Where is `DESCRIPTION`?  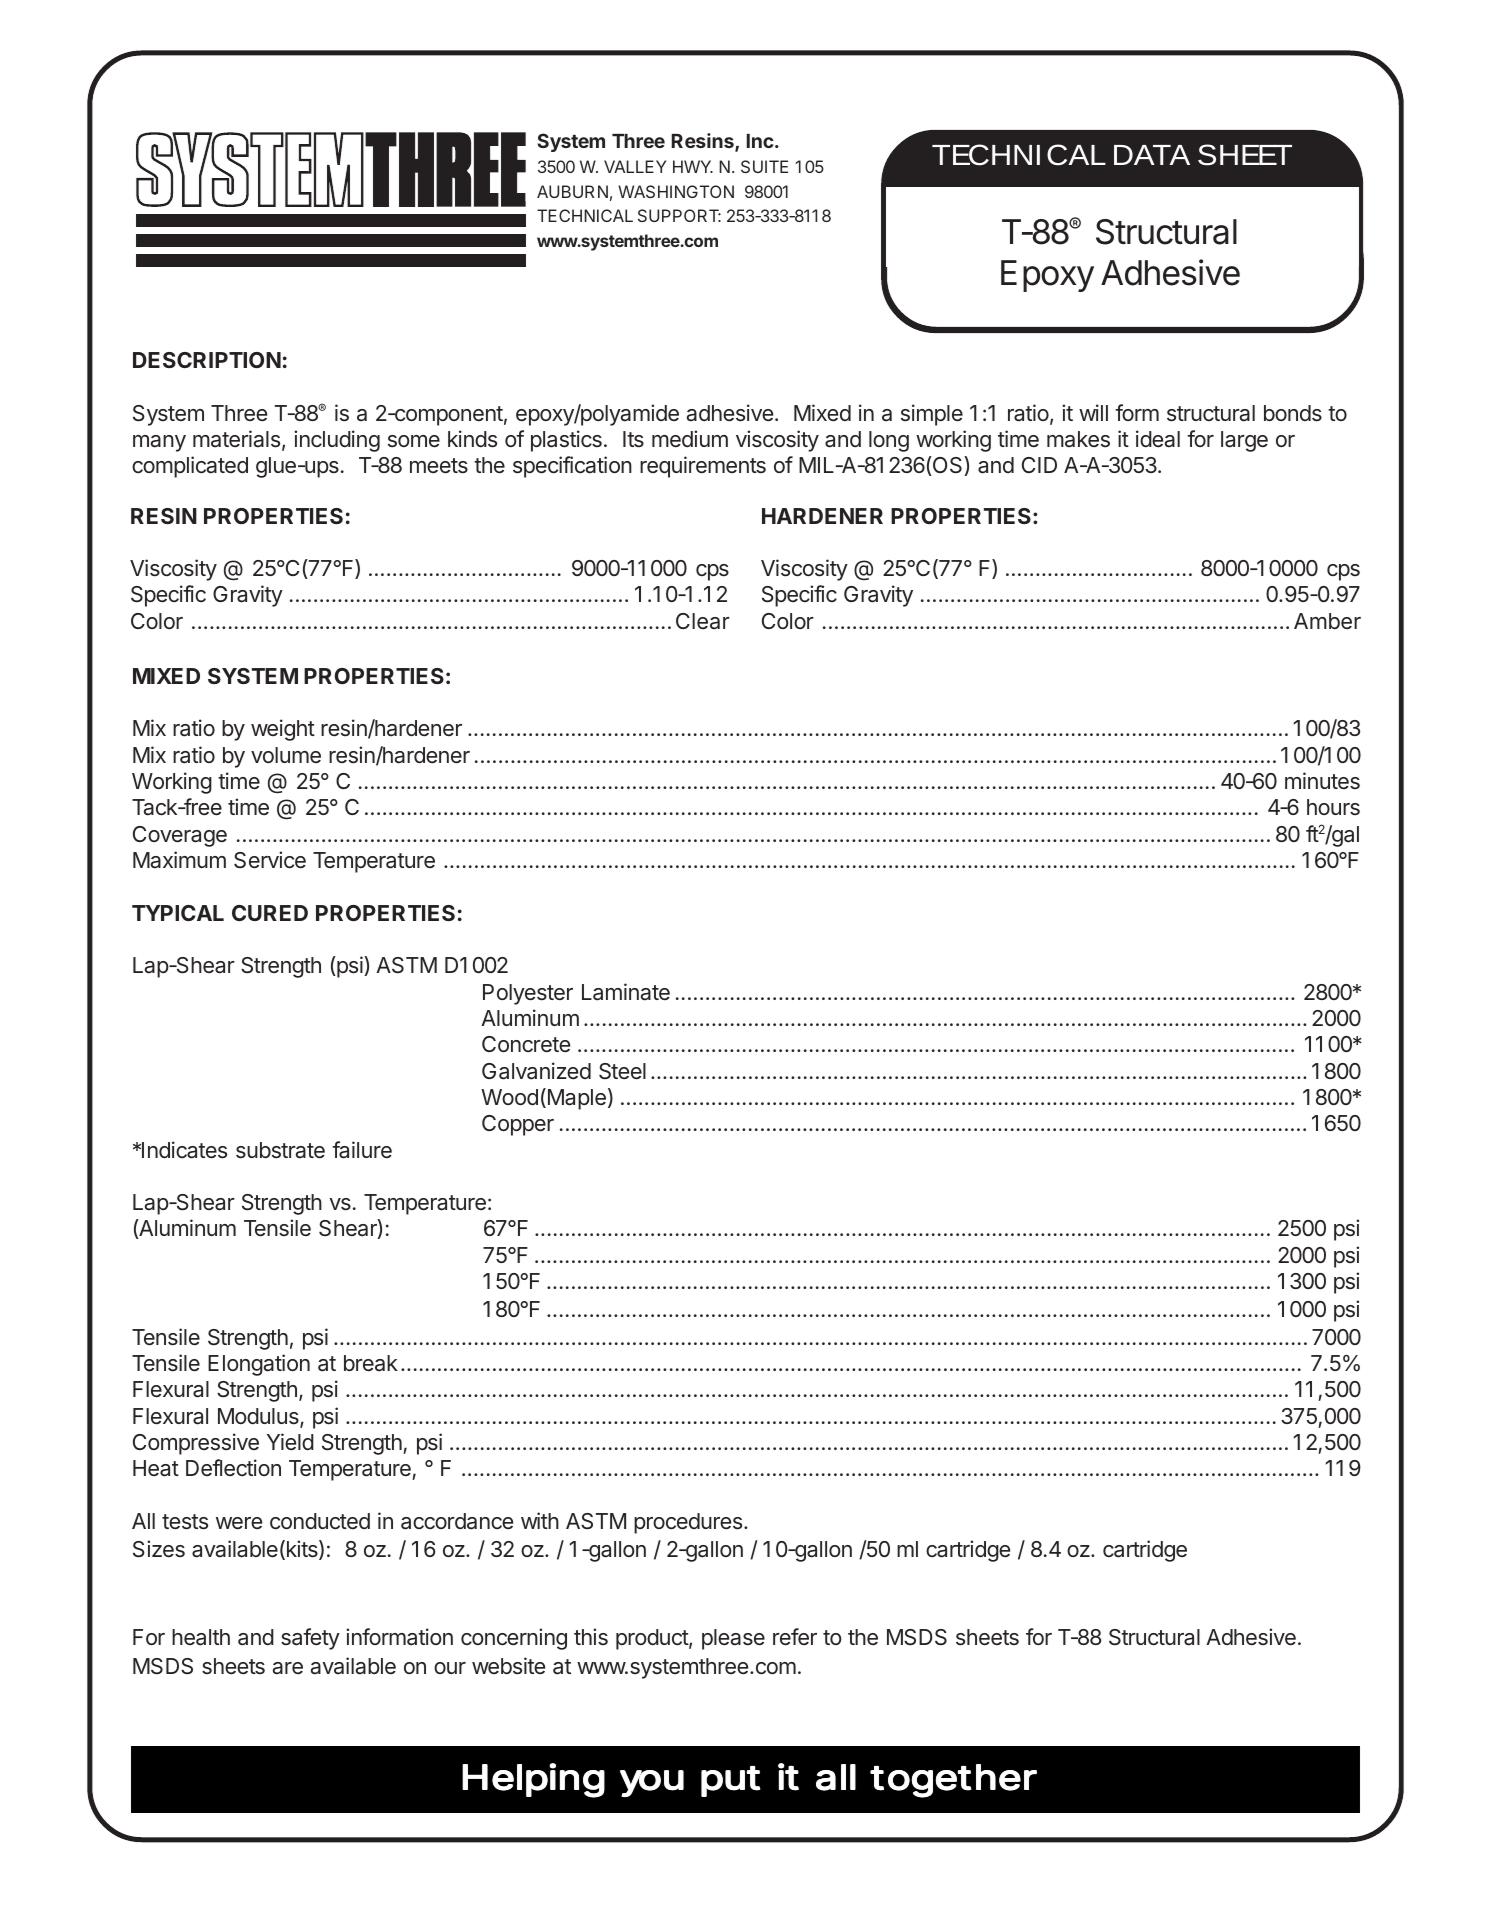 DESCRIPTION is located at coordinates (207, 360).
